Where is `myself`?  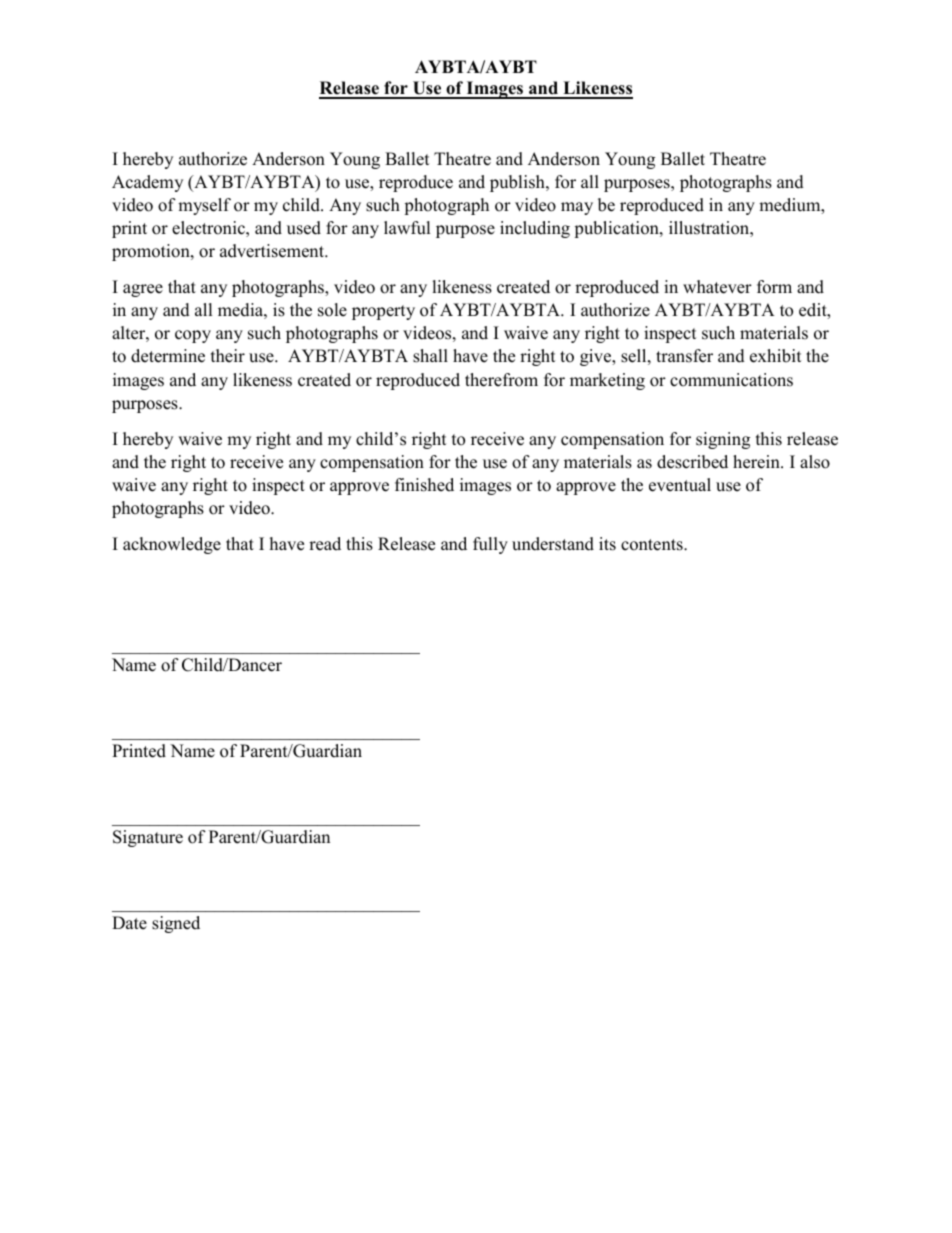 myself is located at coordinates (204, 206).
